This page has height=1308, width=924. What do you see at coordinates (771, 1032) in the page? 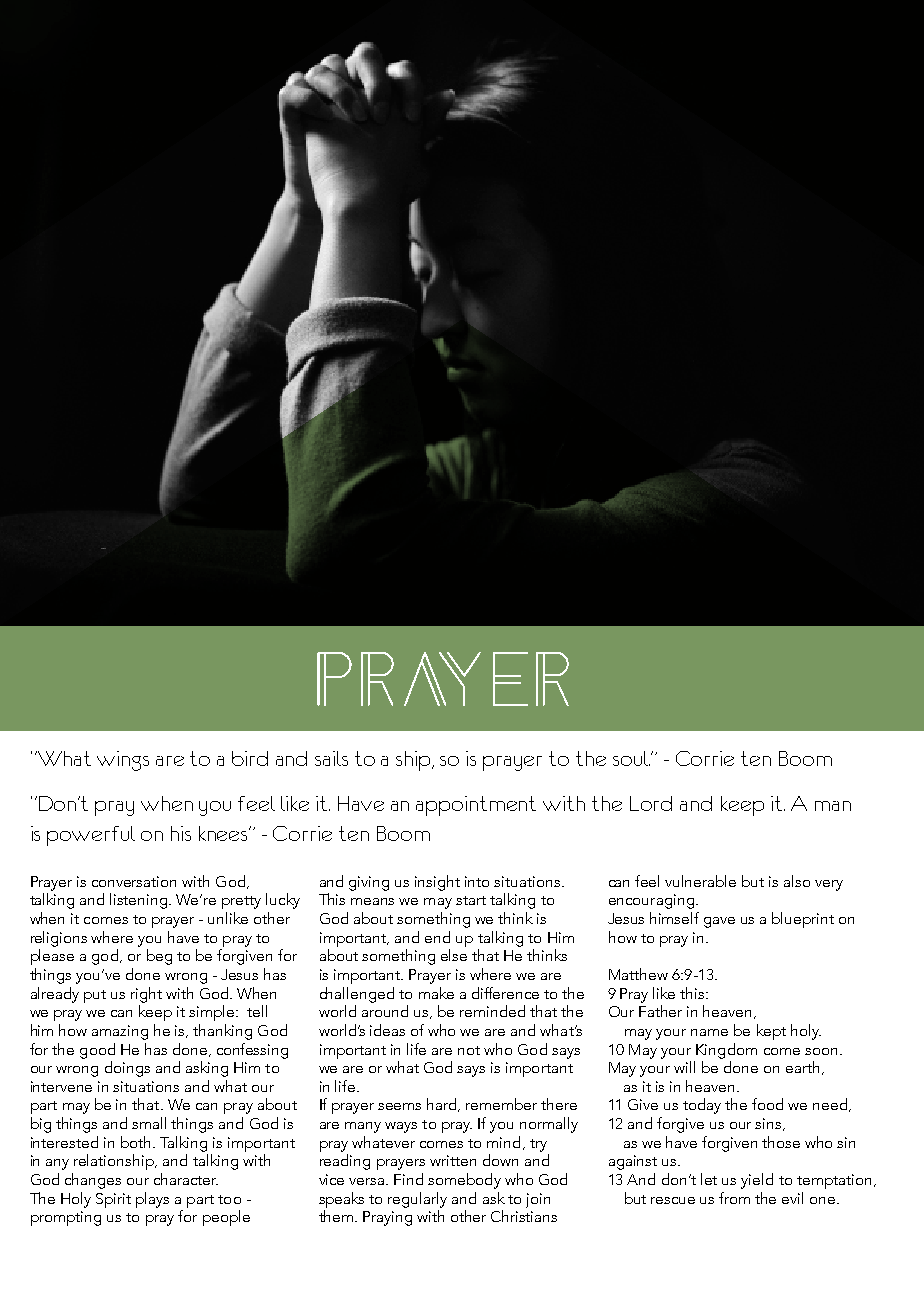
I see `kept` at bounding box center [771, 1032].
